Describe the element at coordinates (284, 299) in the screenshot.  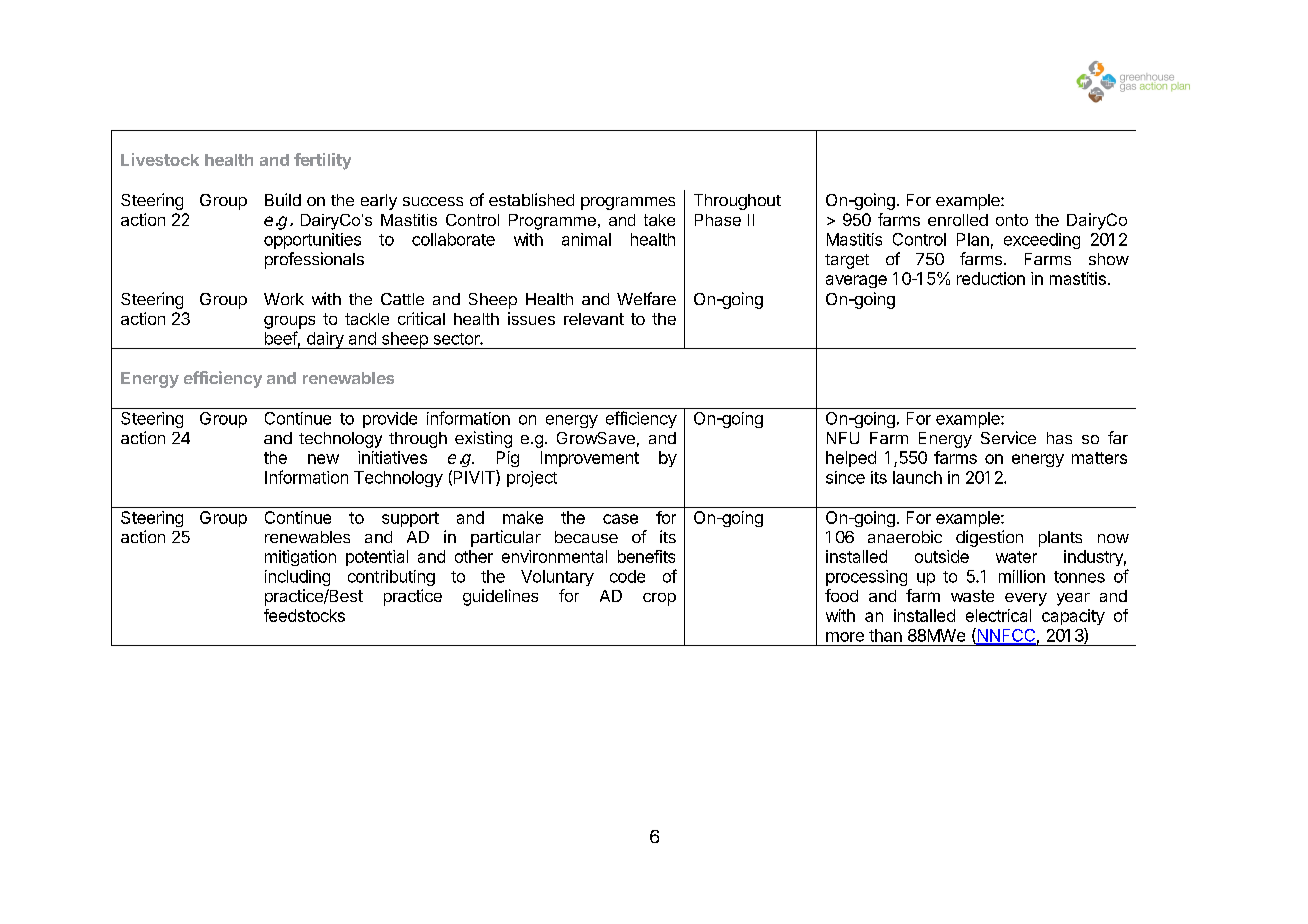
I see `Work` at that location.
